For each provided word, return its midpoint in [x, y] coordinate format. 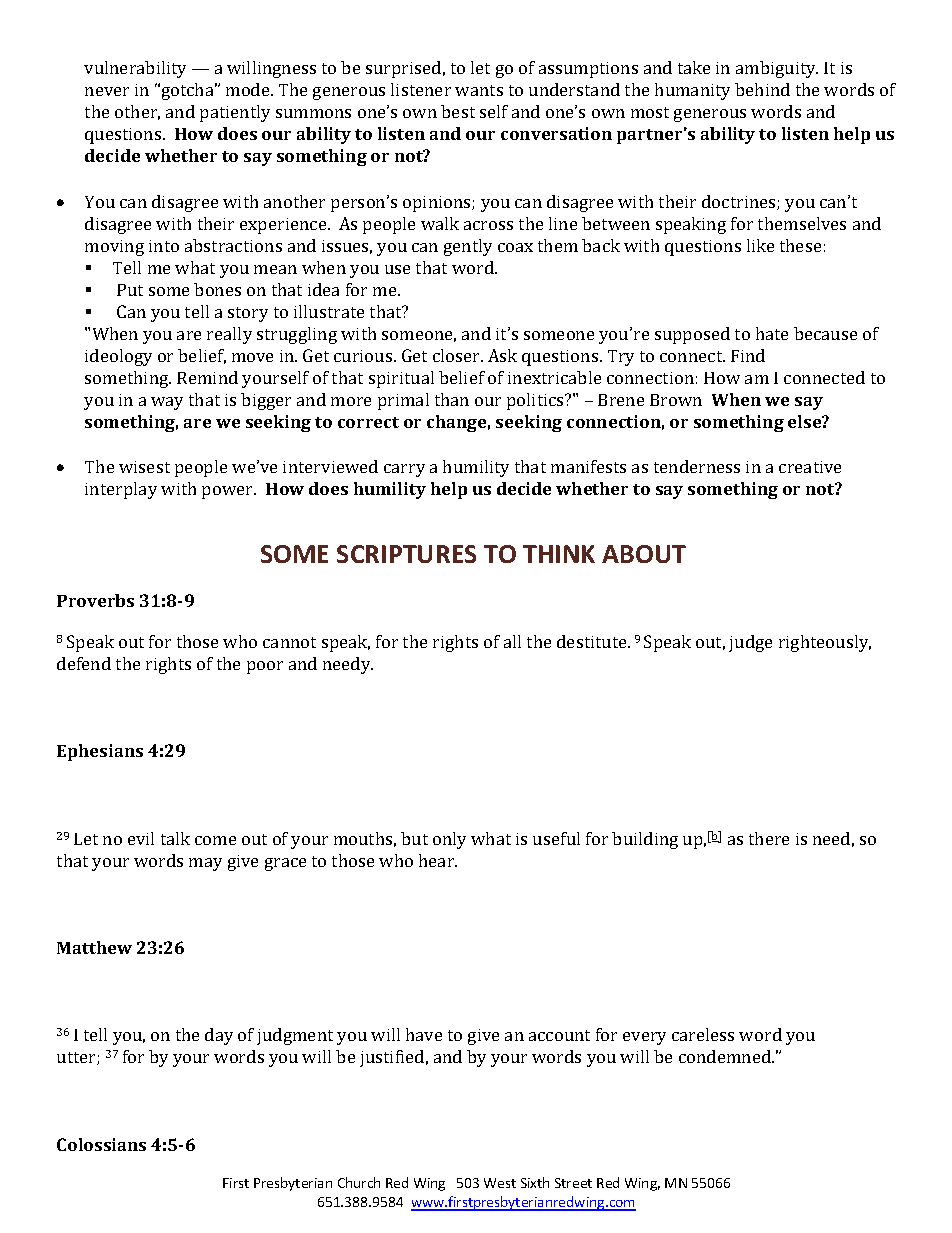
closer [457, 355]
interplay [121, 490]
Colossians [101, 1144]
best [458, 111]
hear [438, 860]
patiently [235, 113]
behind [762, 89]
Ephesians [100, 752]
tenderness [697, 466]
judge [750, 643]
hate [772, 333]
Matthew [94, 947]
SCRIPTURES [406, 554]
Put [130, 290]
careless [703, 1034]
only [449, 840]
